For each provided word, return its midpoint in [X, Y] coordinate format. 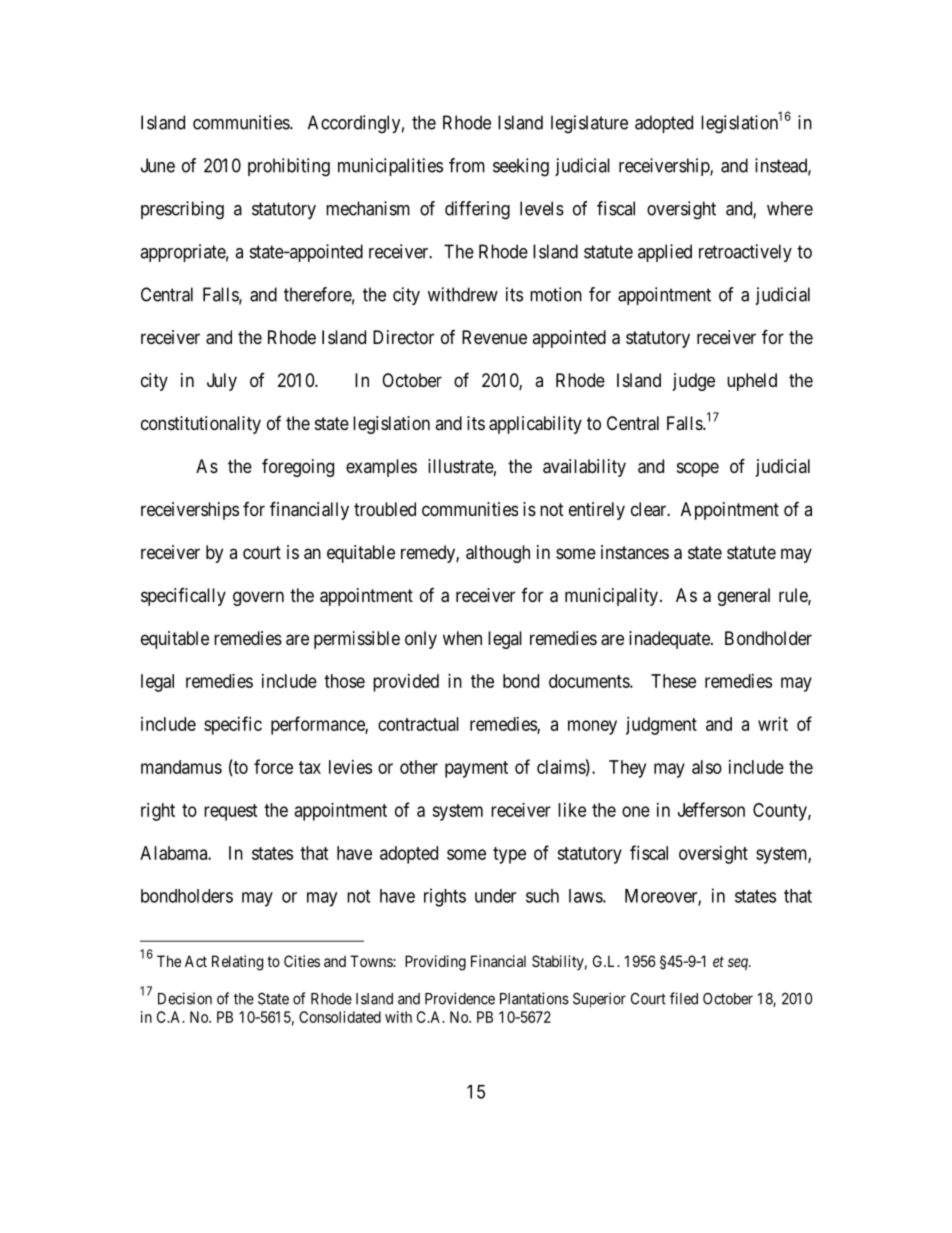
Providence [460, 998]
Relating [237, 963]
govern [258, 598]
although [498, 554]
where [790, 208]
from [467, 165]
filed [684, 998]
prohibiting [289, 167]
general [744, 597]
